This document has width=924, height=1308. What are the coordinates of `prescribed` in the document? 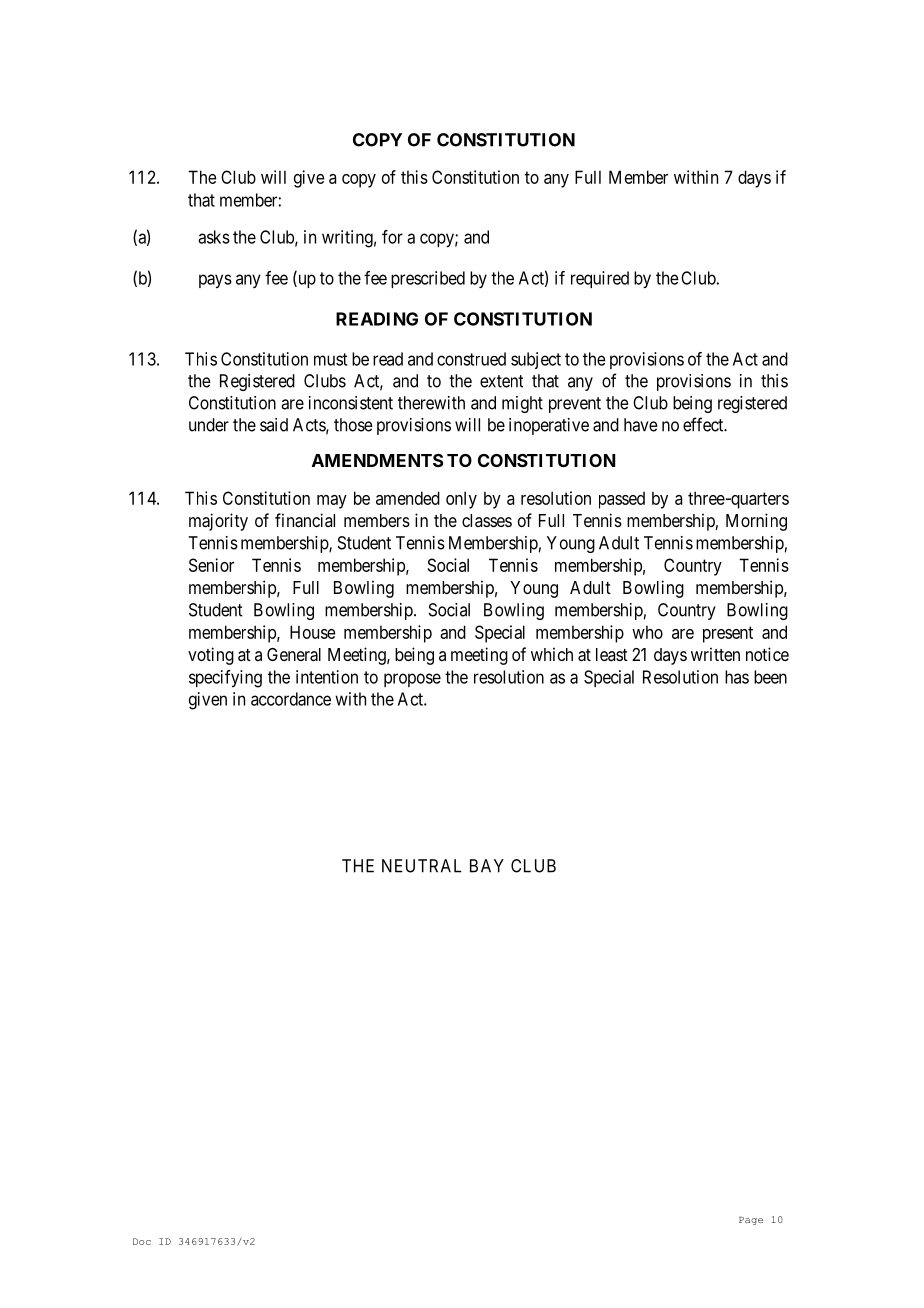 It's located at (428, 279).
